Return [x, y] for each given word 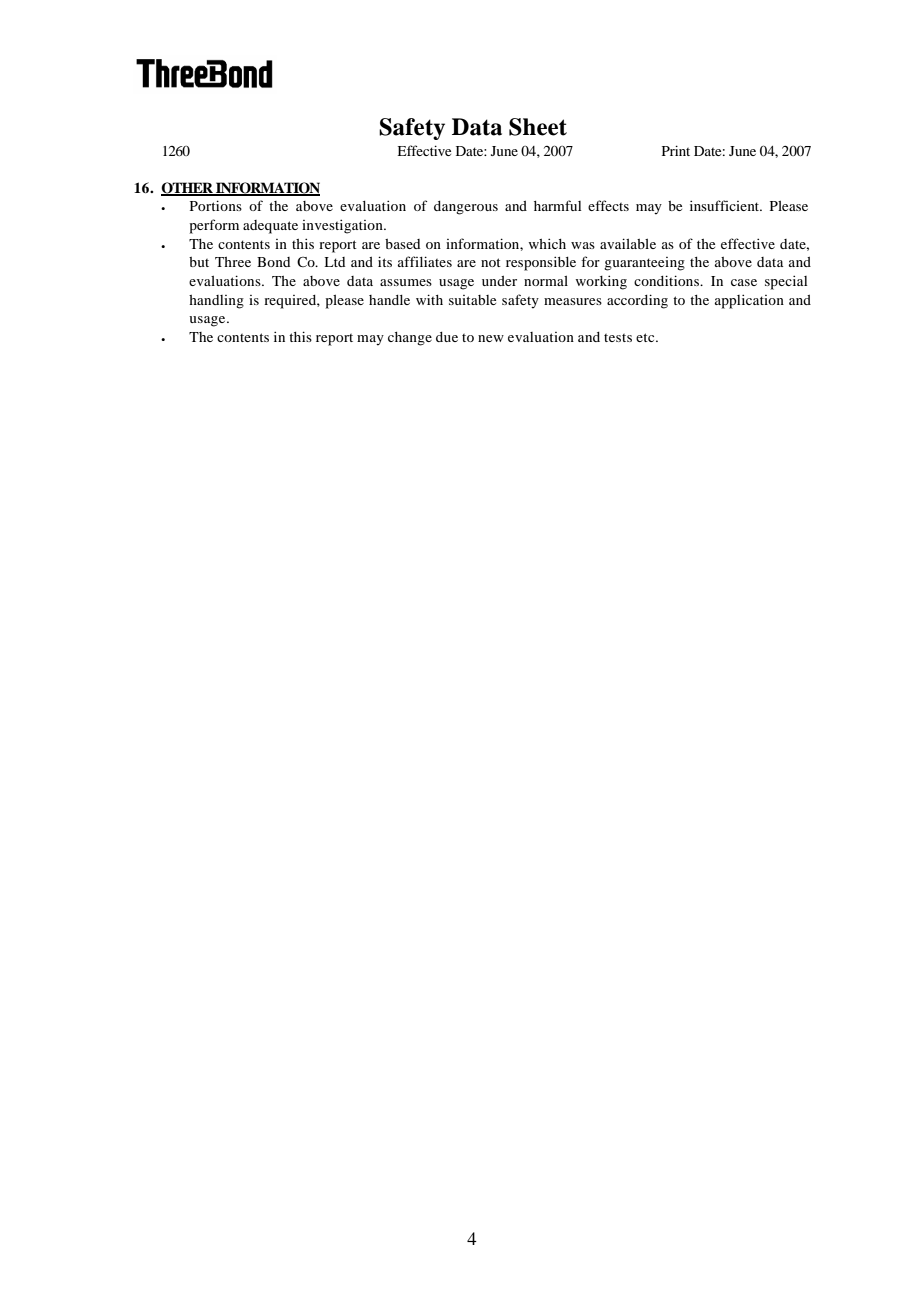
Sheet [538, 127]
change [410, 339]
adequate [270, 227]
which [547, 243]
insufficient [726, 205]
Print [676, 150]
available [628, 243]
